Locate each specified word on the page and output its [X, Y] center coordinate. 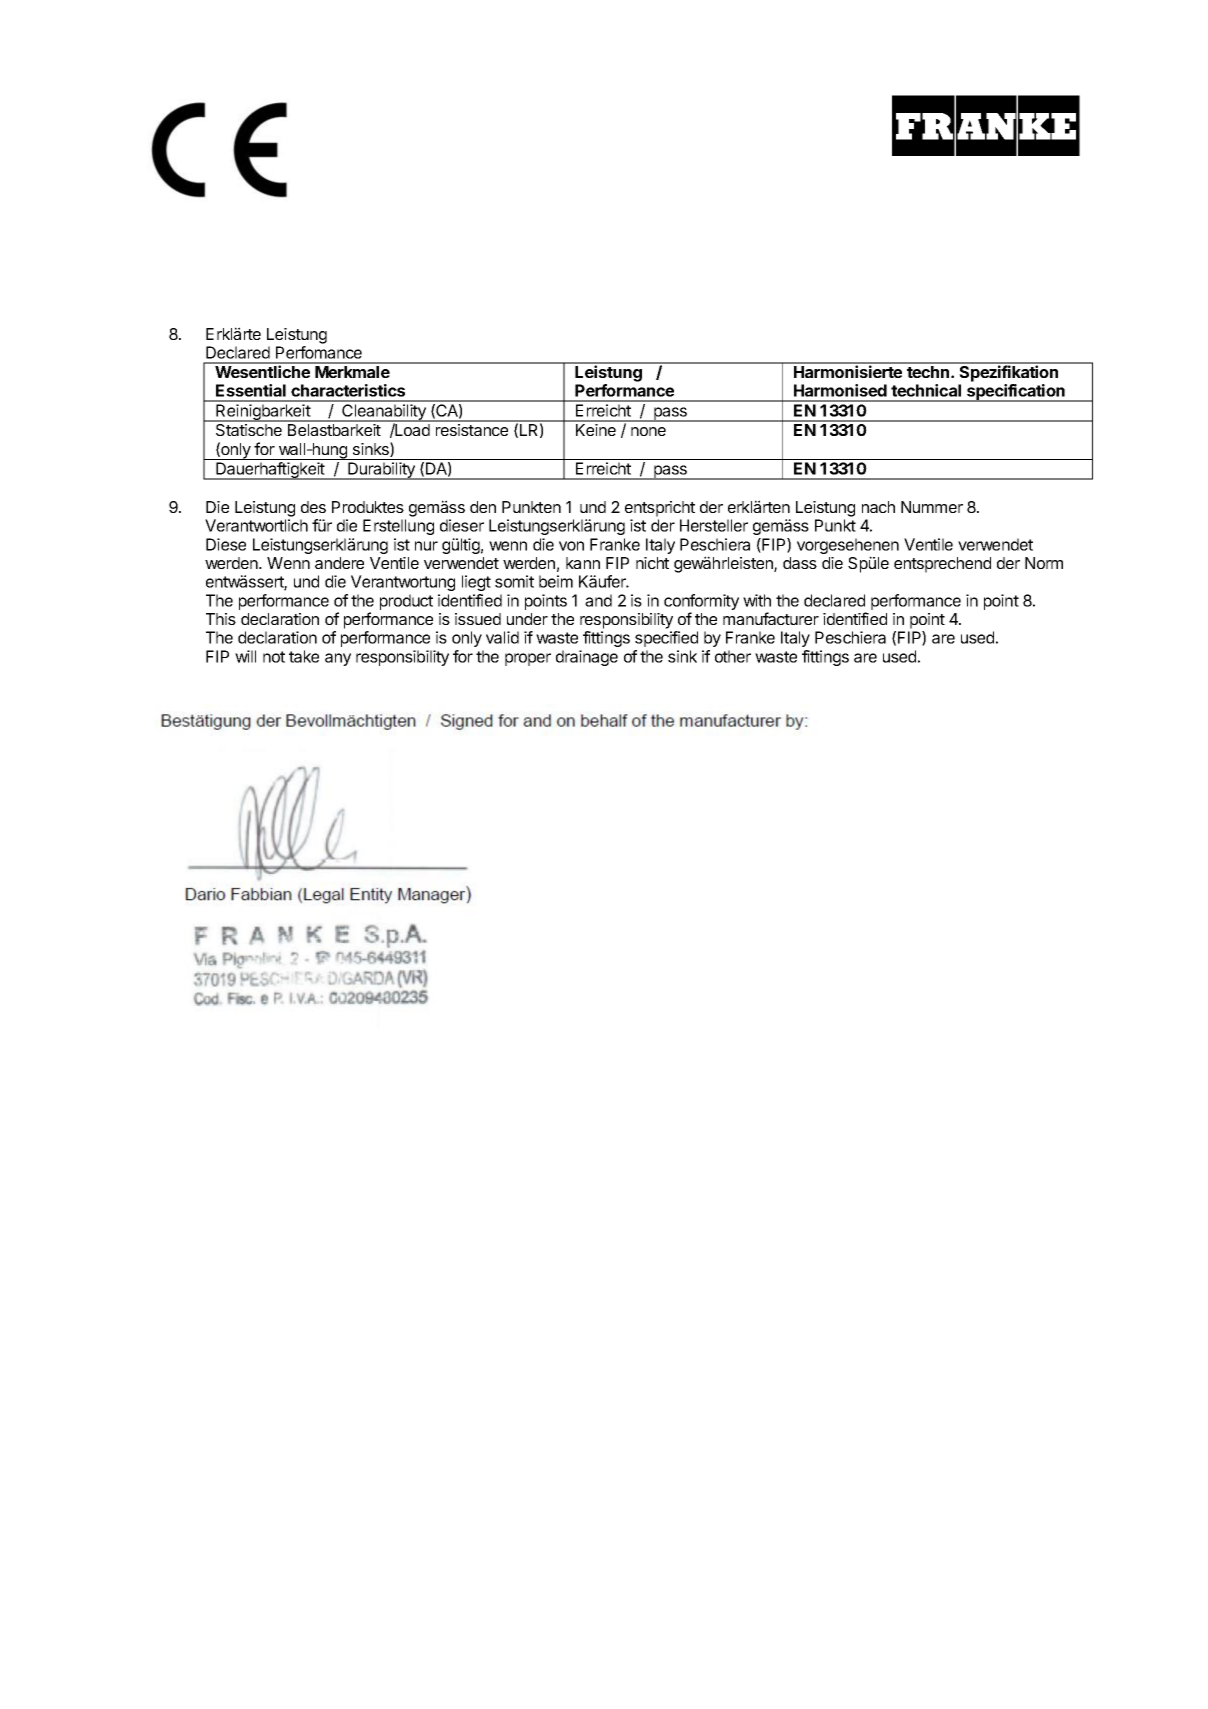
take [304, 656]
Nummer [932, 507]
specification [1016, 393]
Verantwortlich [256, 525]
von [571, 546]
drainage [587, 658]
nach [878, 507]
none [648, 431]
